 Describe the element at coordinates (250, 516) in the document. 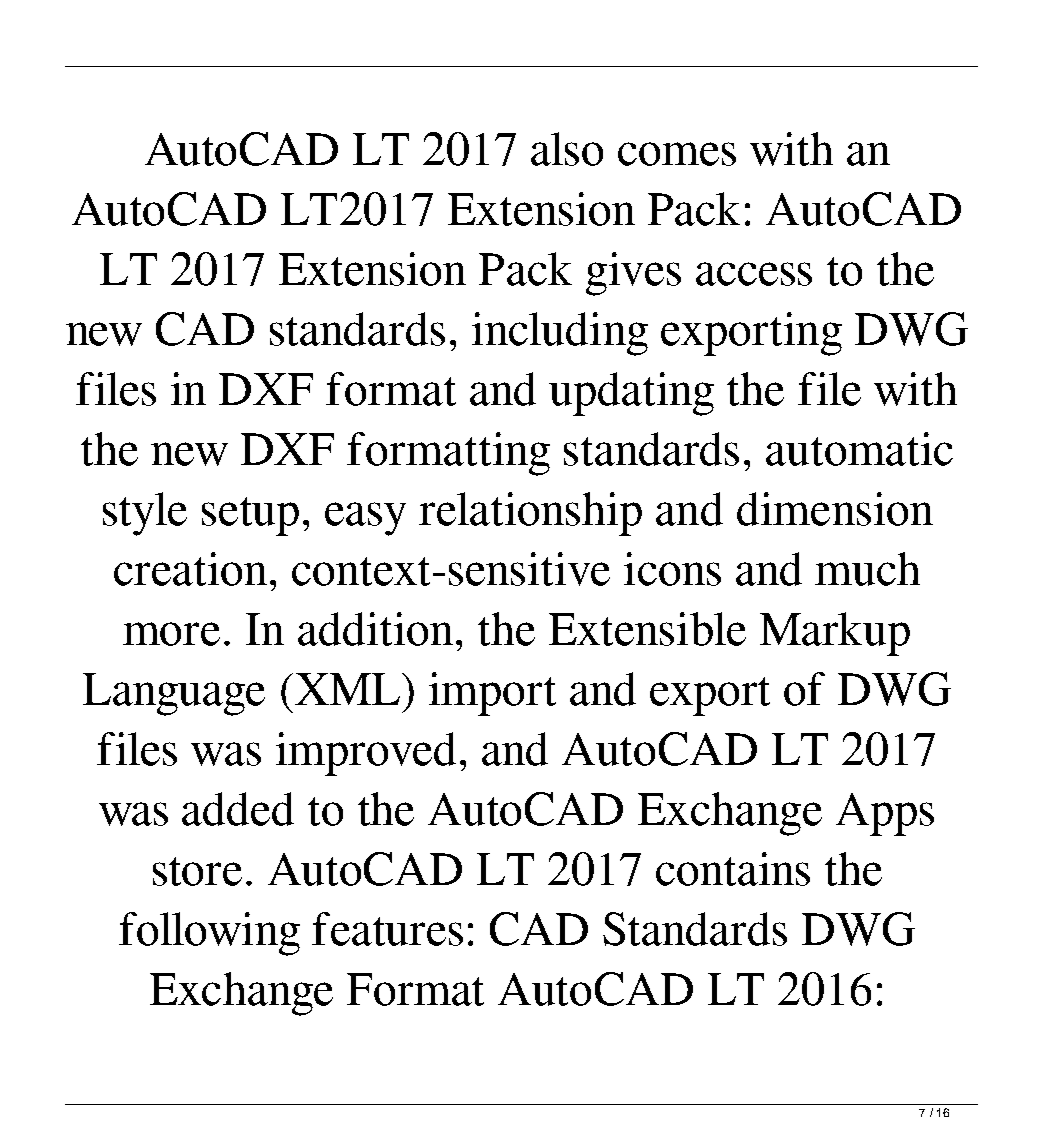

I see `setup` at that location.
